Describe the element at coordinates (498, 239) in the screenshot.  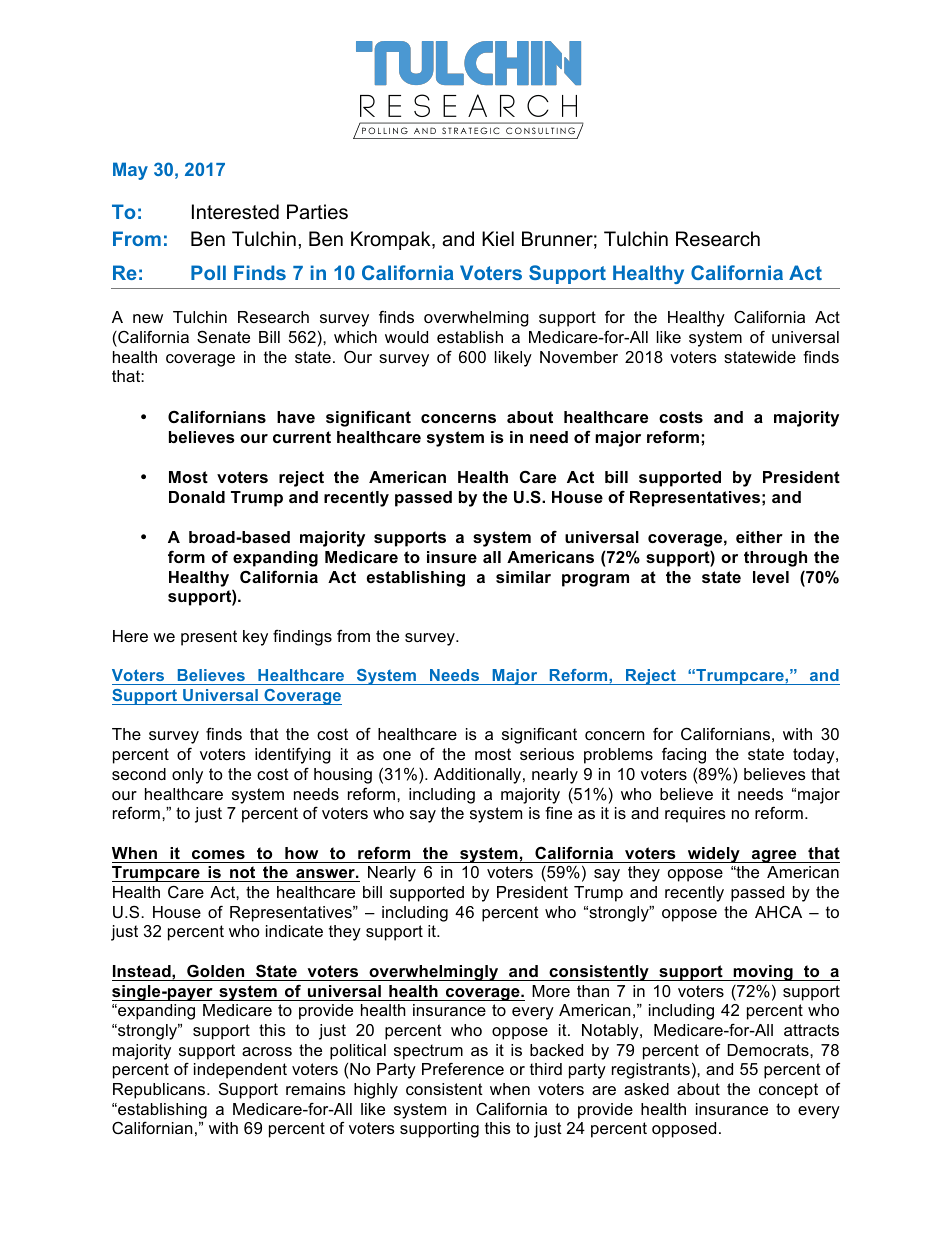
I see `Kiel` at that location.
